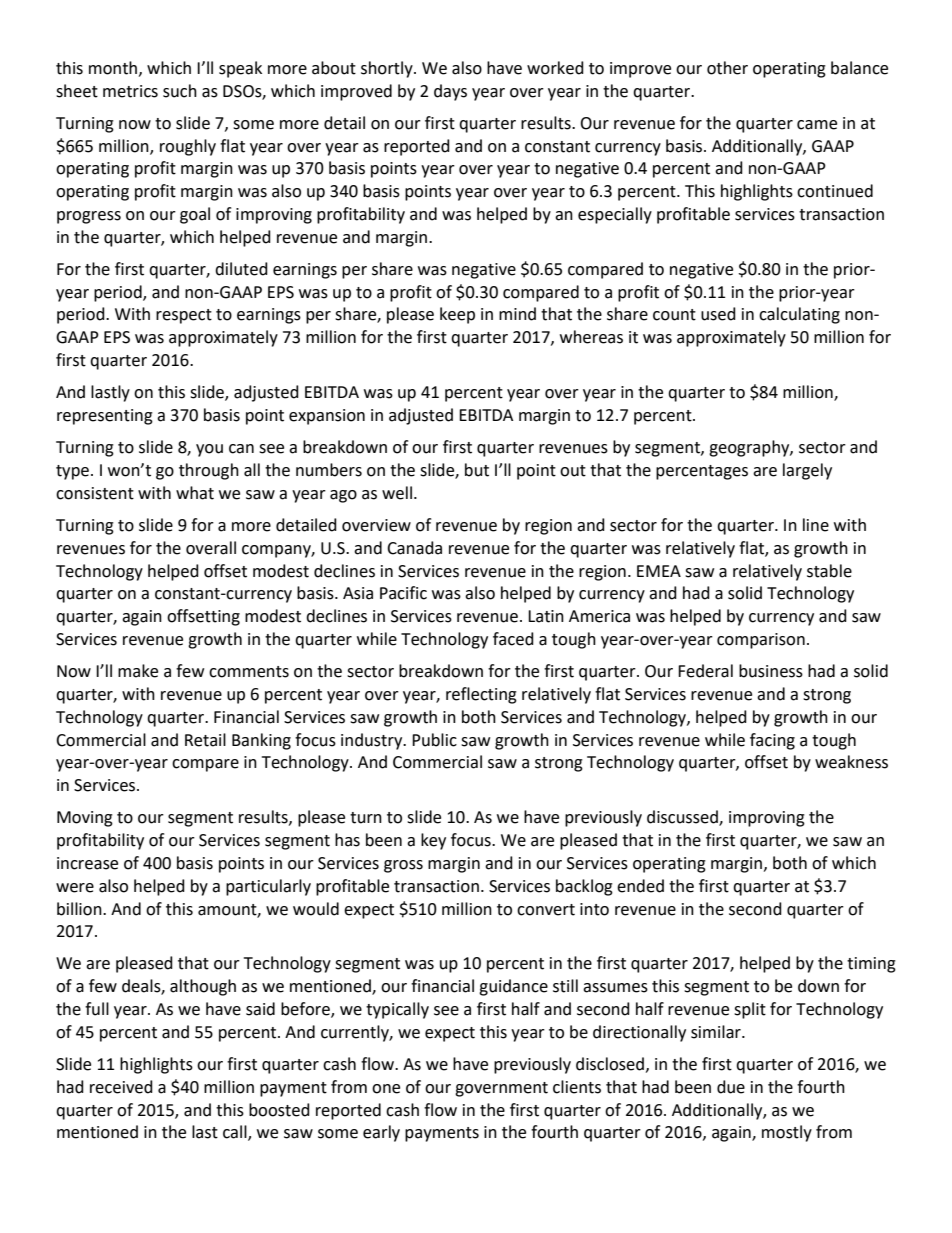 The width and height of the page is (952, 1233). I want to click on Pacific, so click(403, 593).
